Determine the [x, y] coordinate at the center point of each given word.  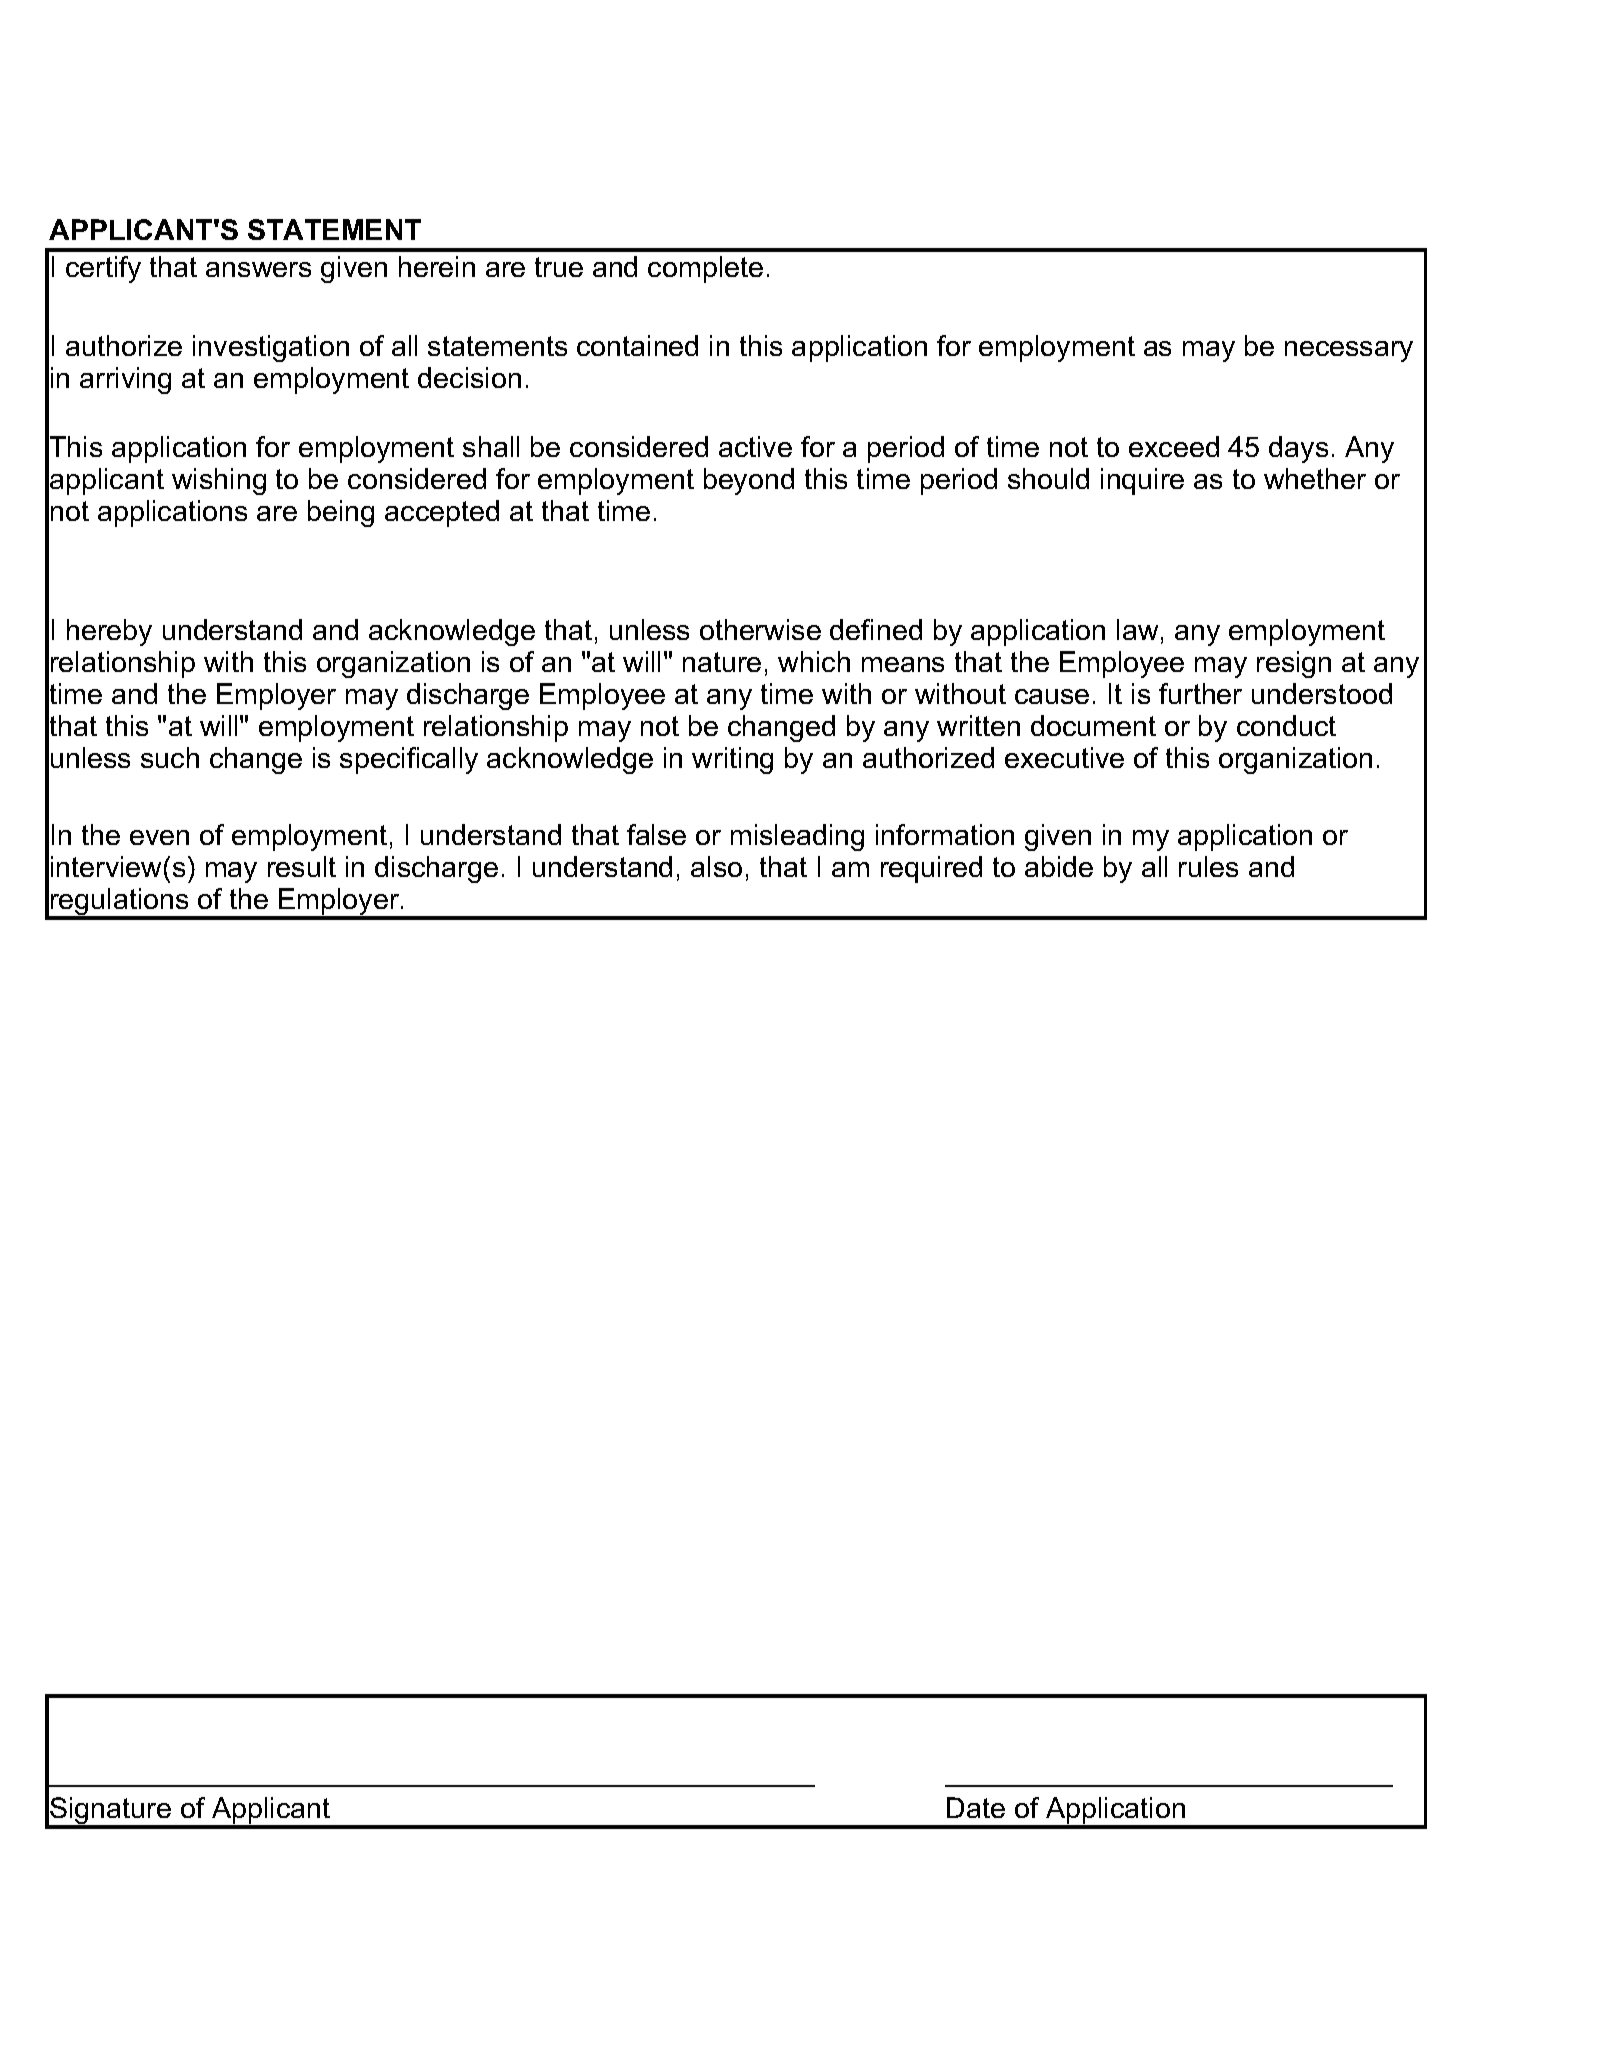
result [302, 866]
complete [705, 269]
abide [1059, 866]
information [945, 834]
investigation [271, 348]
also [716, 866]
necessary [1349, 351]
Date [976, 1807]
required [931, 869]
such [170, 757]
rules [1208, 866]
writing [732, 760]
